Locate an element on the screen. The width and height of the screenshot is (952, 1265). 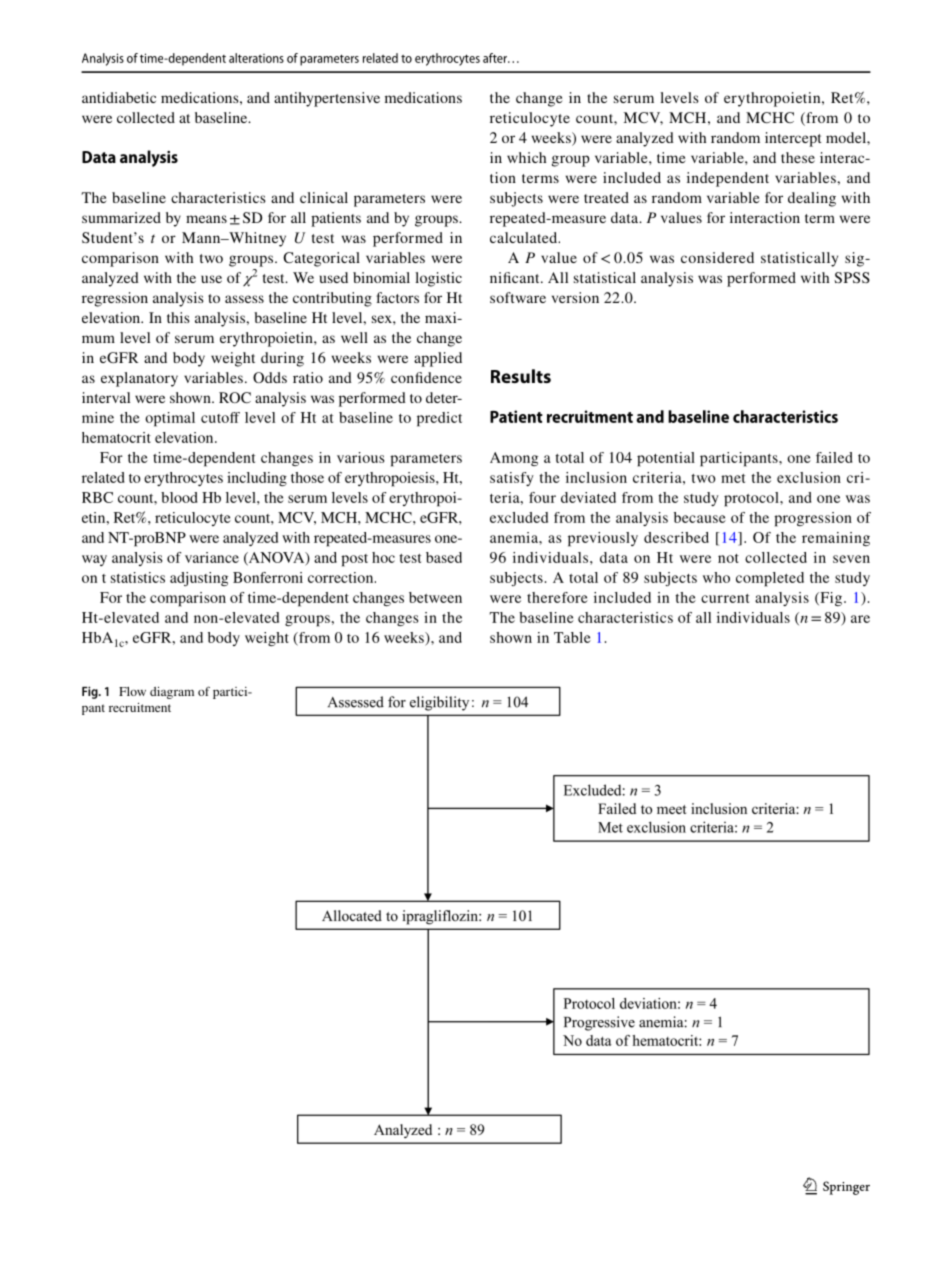
Table is located at coordinates (572, 637).
